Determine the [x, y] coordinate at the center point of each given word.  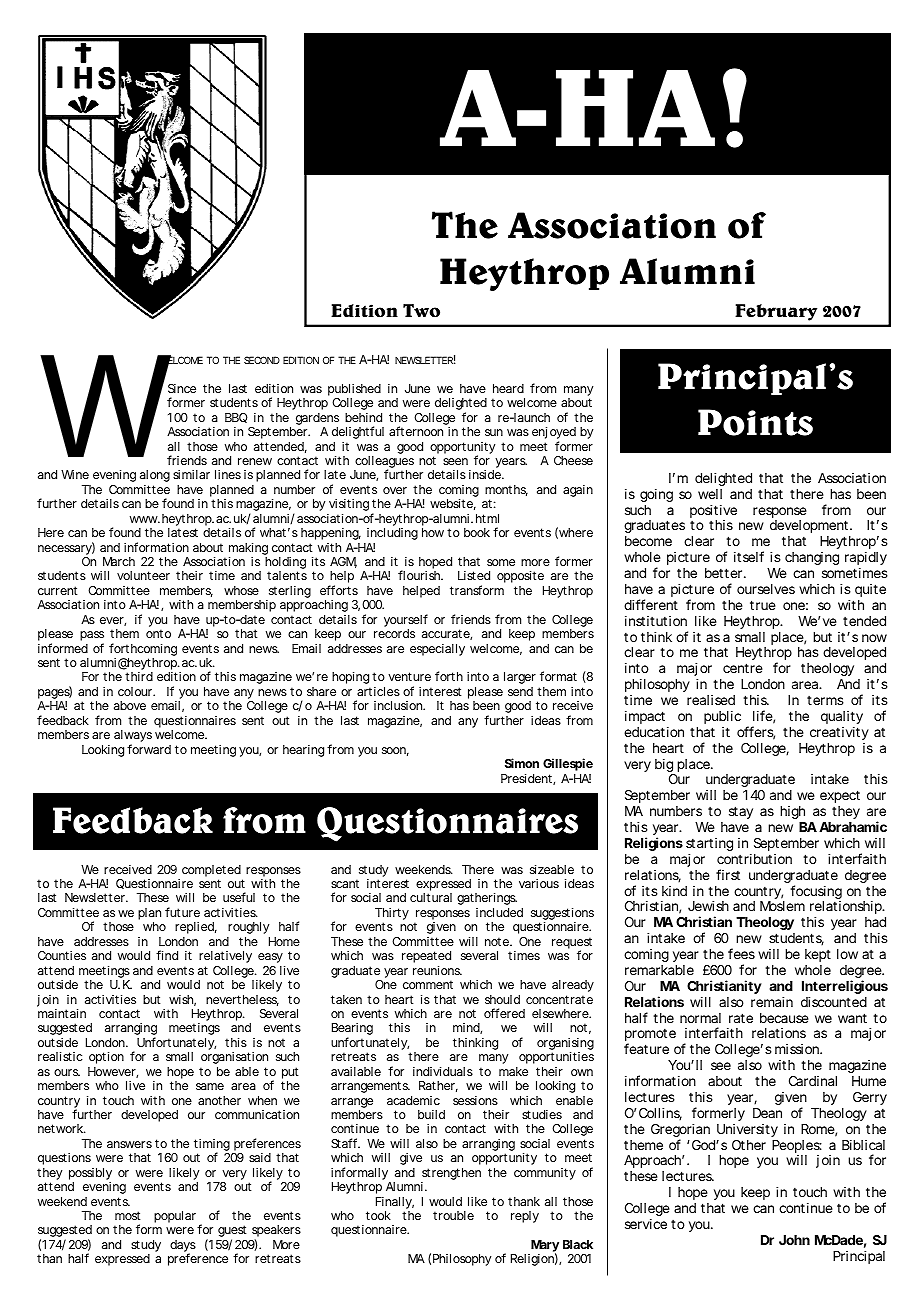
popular [175, 1217]
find [167, 955]
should [502, 999]
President [527, 779]
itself [749, 556]
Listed [474, 575]
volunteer [143, 575]
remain [772, 1001]
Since [182, 388]
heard [508, 388]
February [776, 312]
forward [149, 749]
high [792, 812]
